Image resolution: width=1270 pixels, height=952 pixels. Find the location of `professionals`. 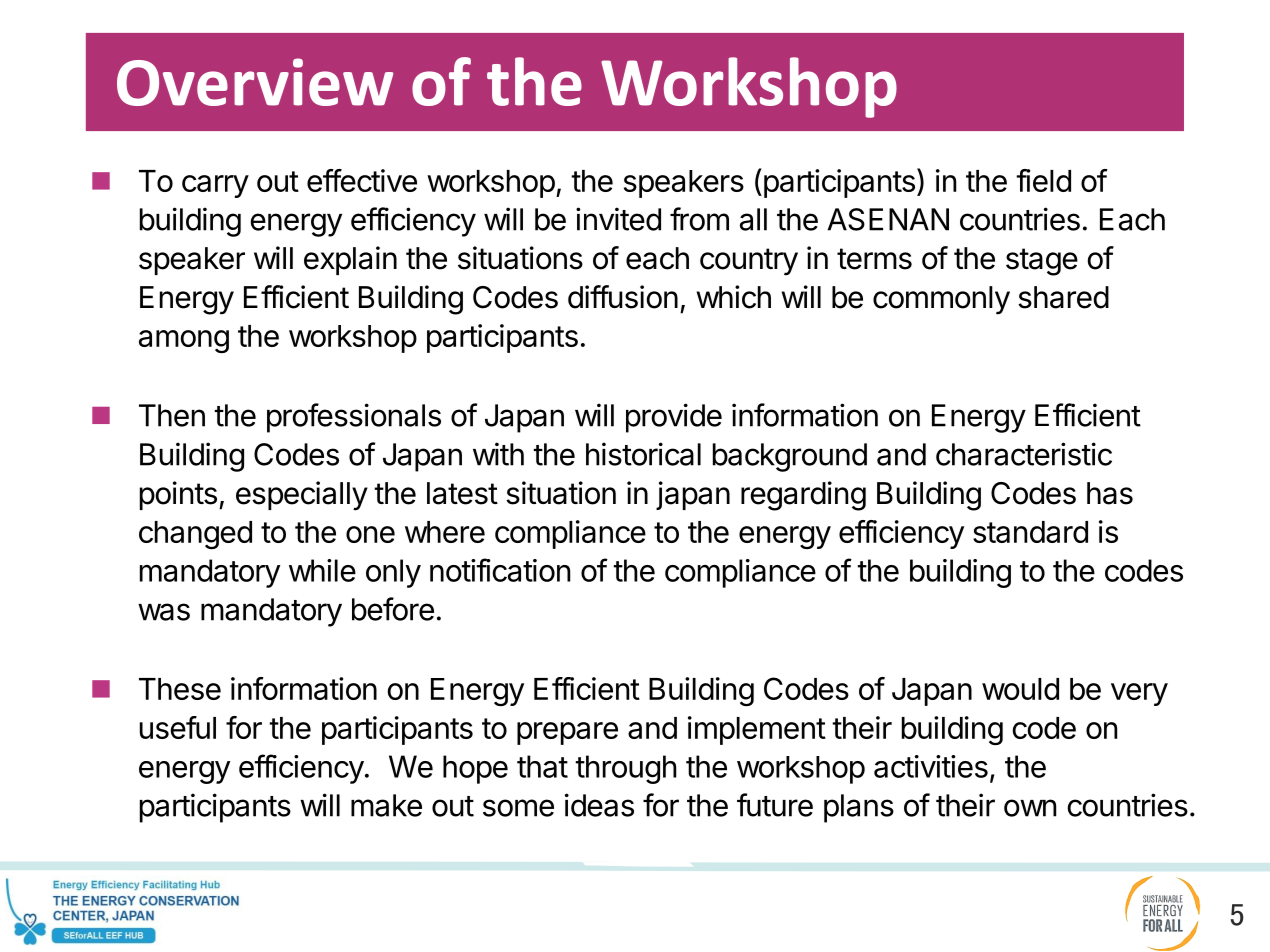

professionals is located at coordinates (354, 418).
